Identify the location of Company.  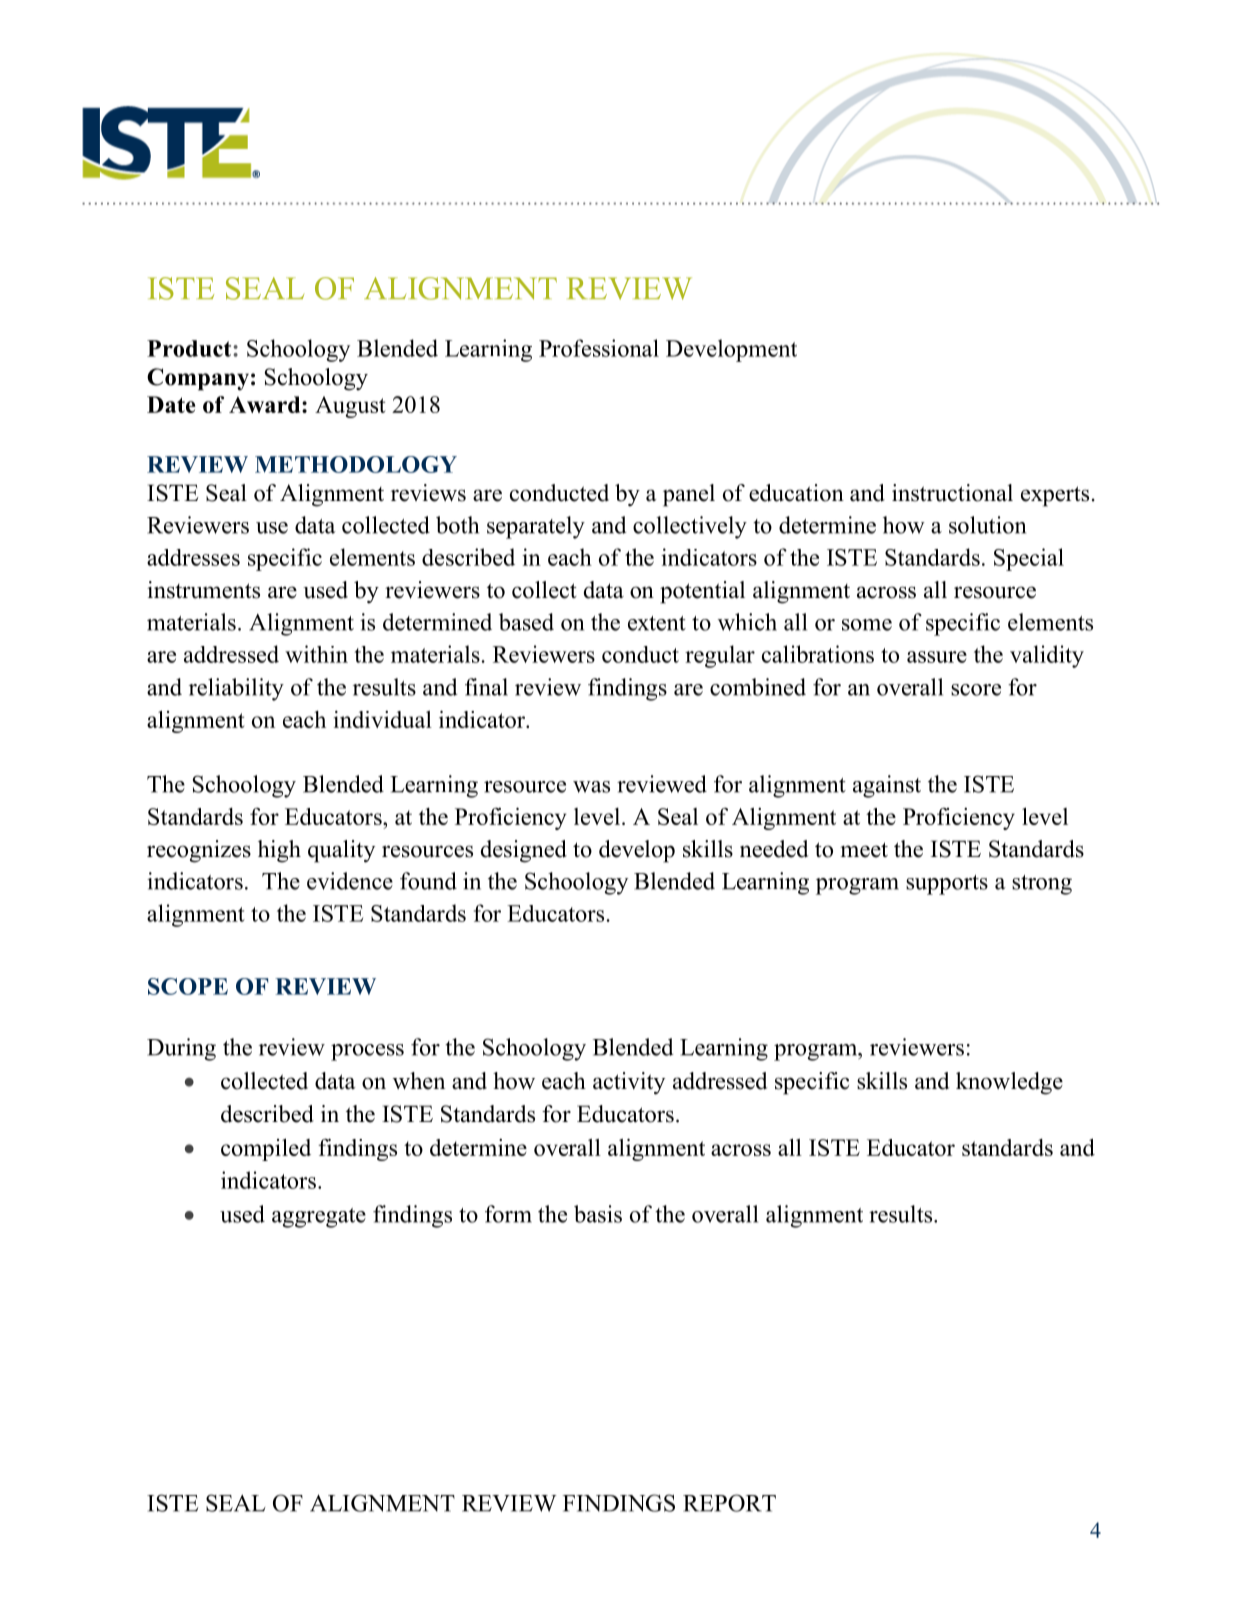
(198, 379).
